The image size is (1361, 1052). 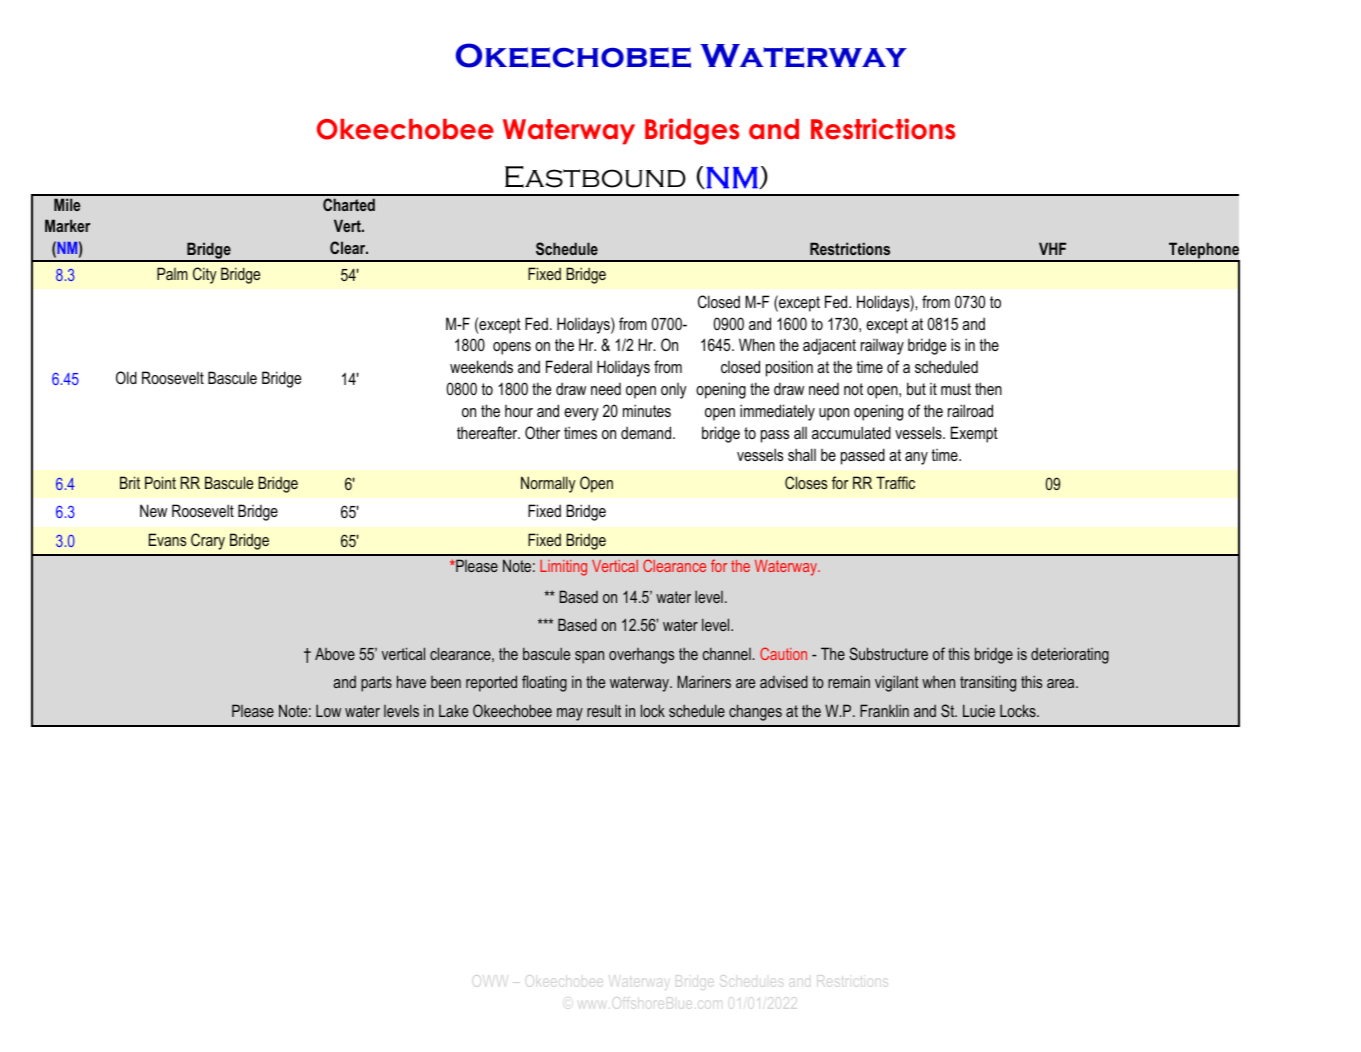 What do you see at coordinates (160, 482) in the screenshot?
I see `Point` at bounding box center [160, 482].
